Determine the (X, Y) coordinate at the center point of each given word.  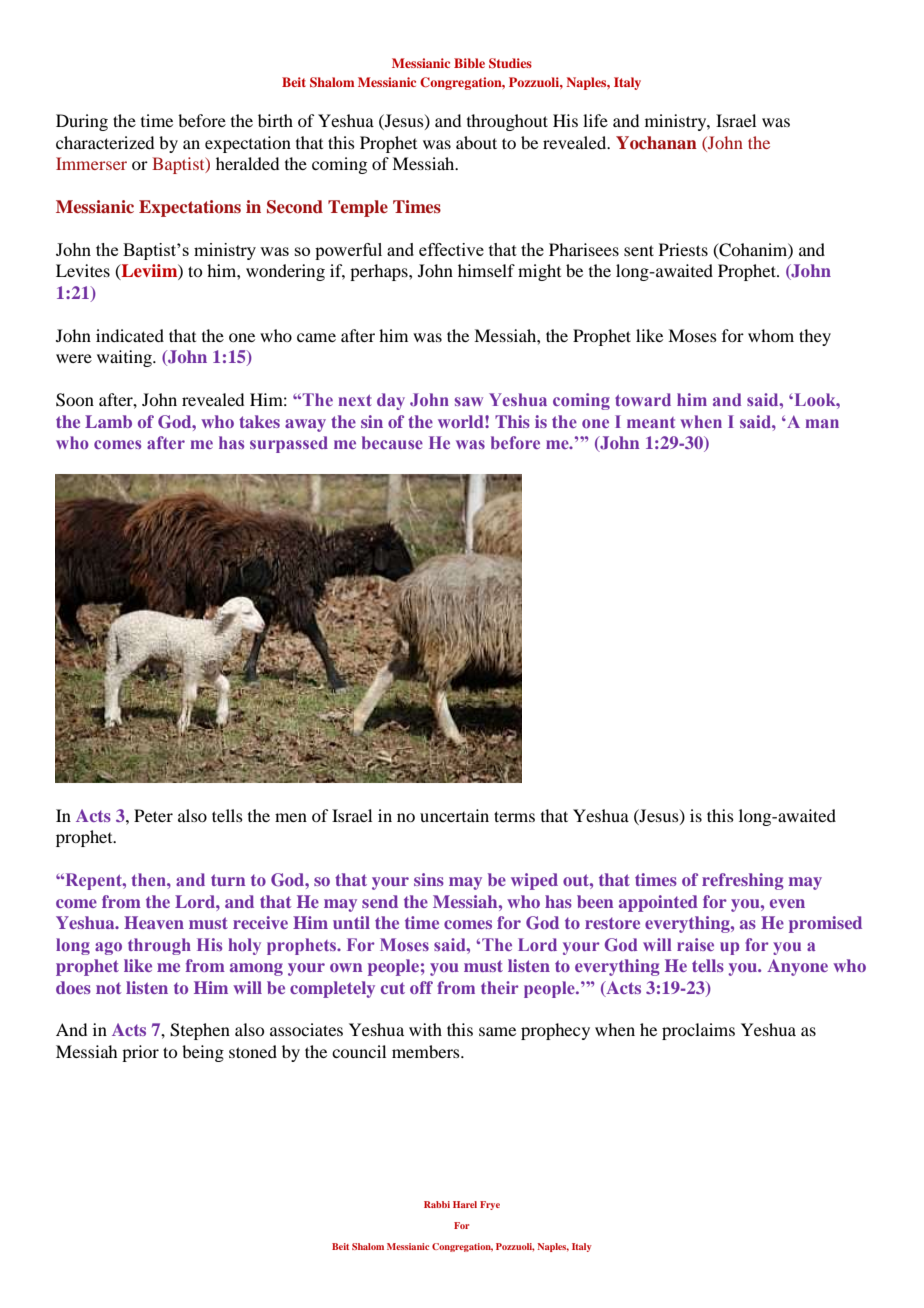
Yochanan (656, 143)
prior (140, 1053)
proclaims (698, 1031)
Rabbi (437, 1204)
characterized (105, 142)
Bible (469, 63)
